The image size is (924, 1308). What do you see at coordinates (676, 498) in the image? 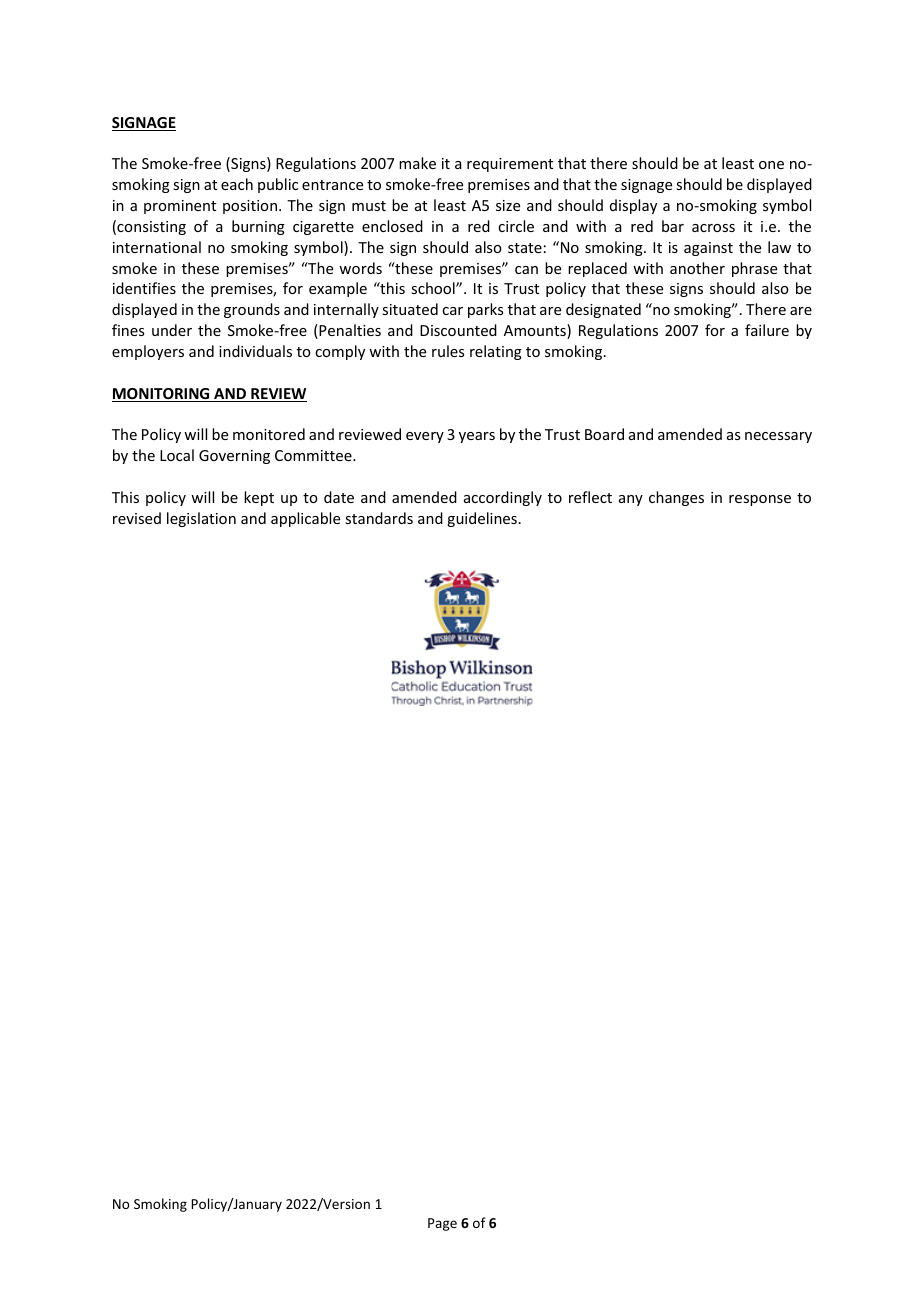
I see `changes` at bounding box center [676, 498].
